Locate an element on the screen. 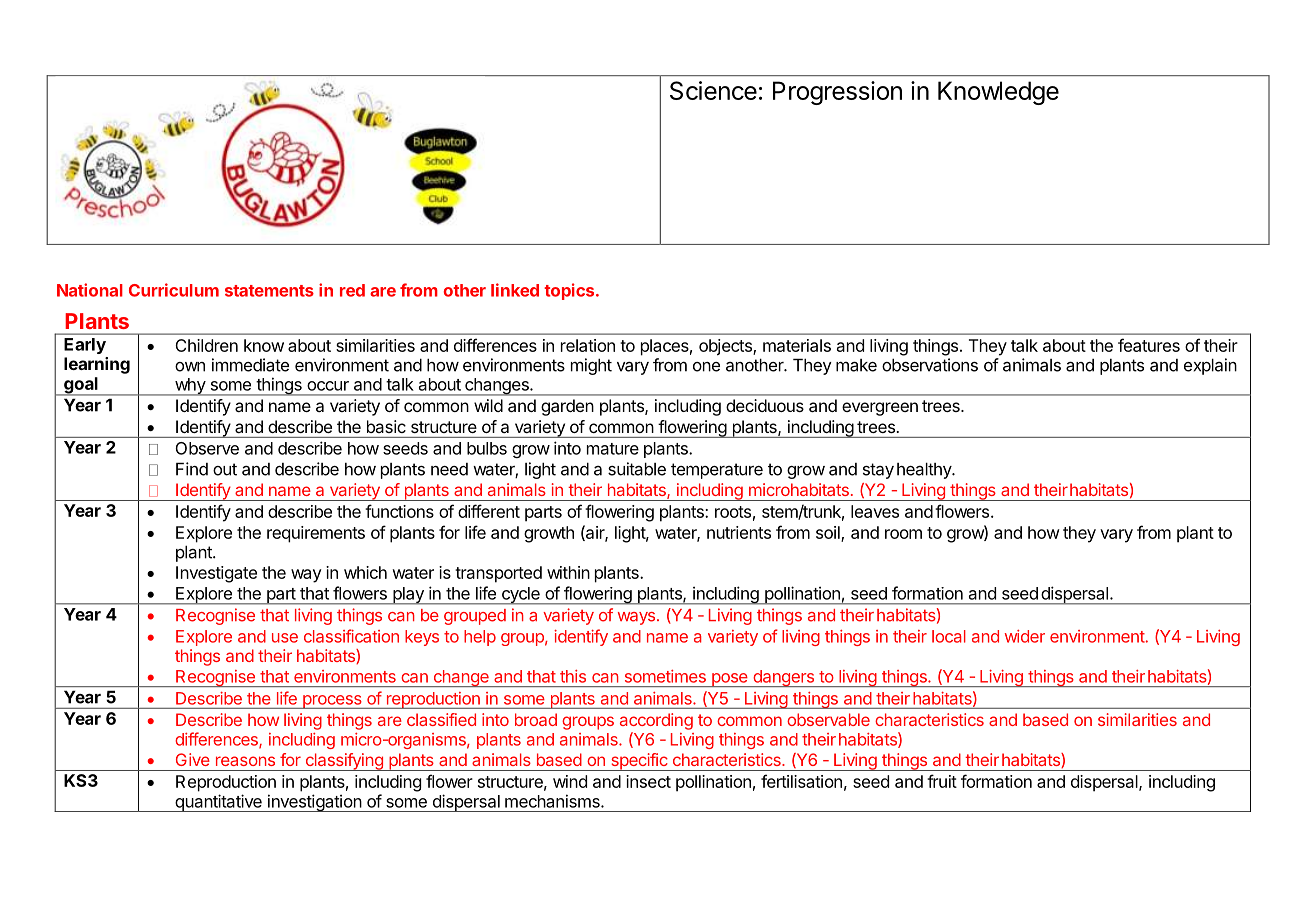 Image resolution: width=1307 pixels, height=924 pixels. Progression is located at coordinates (837, 93).
